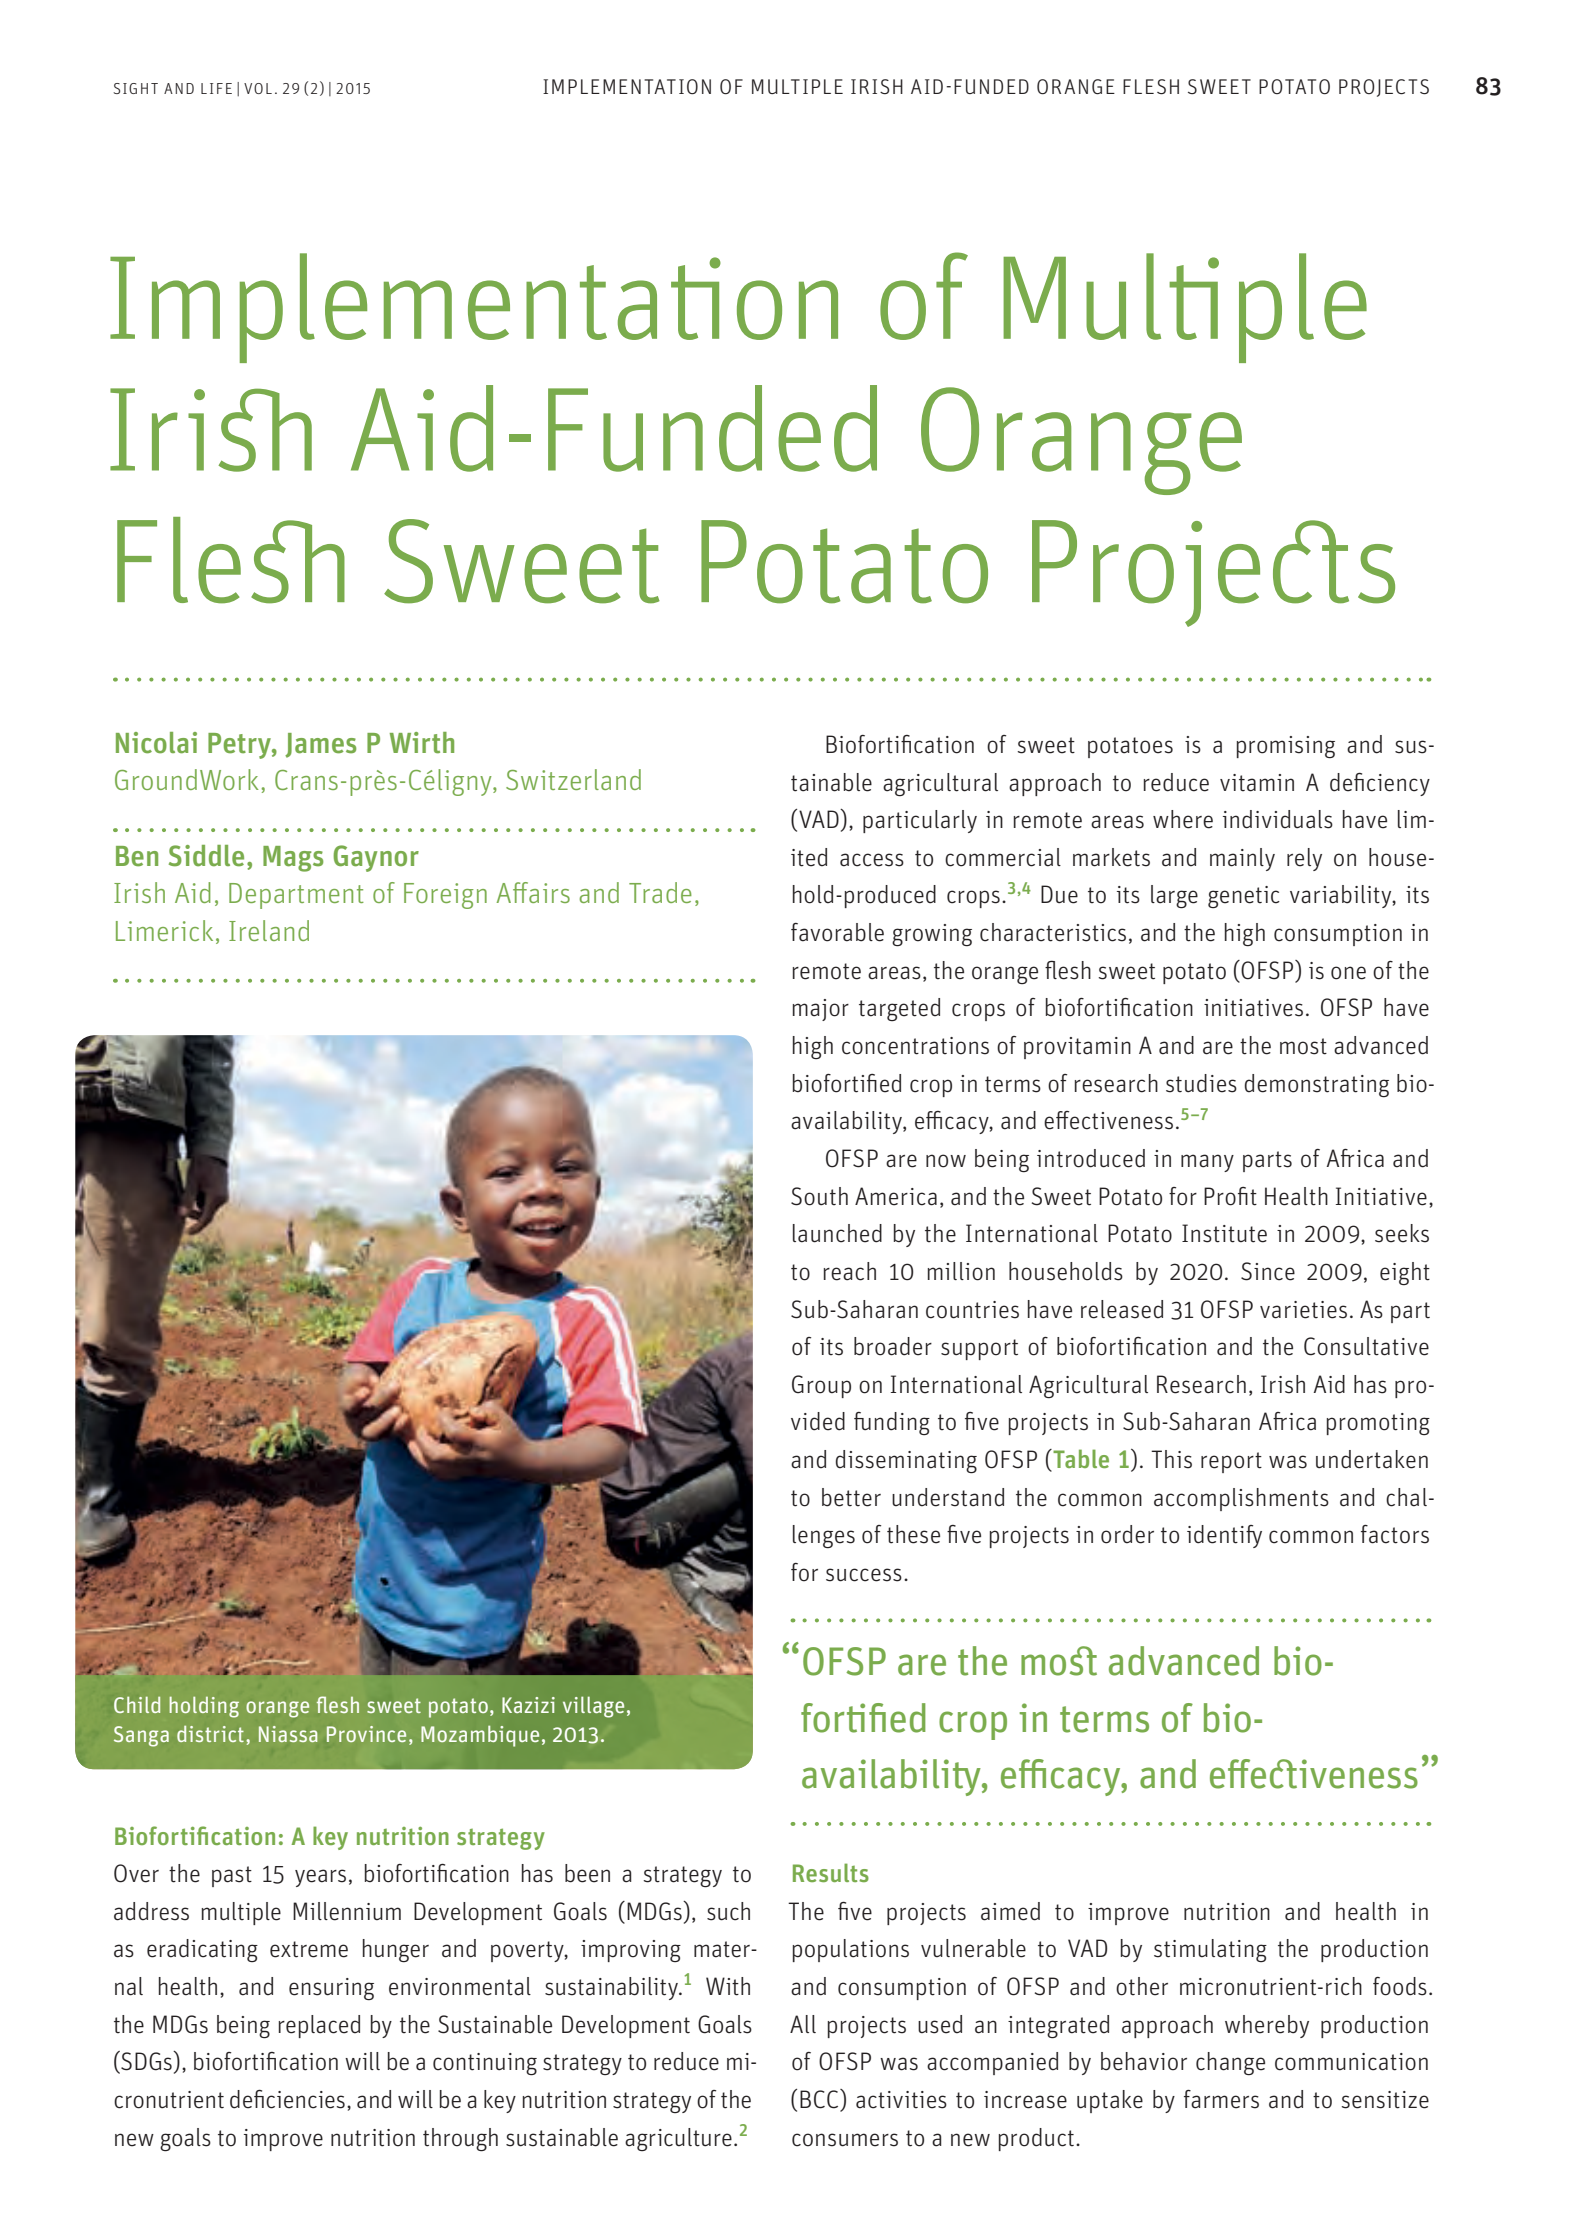 This screenshot has width=1581, height=2236. I want to click on SIGHT, so click(135, 88).
